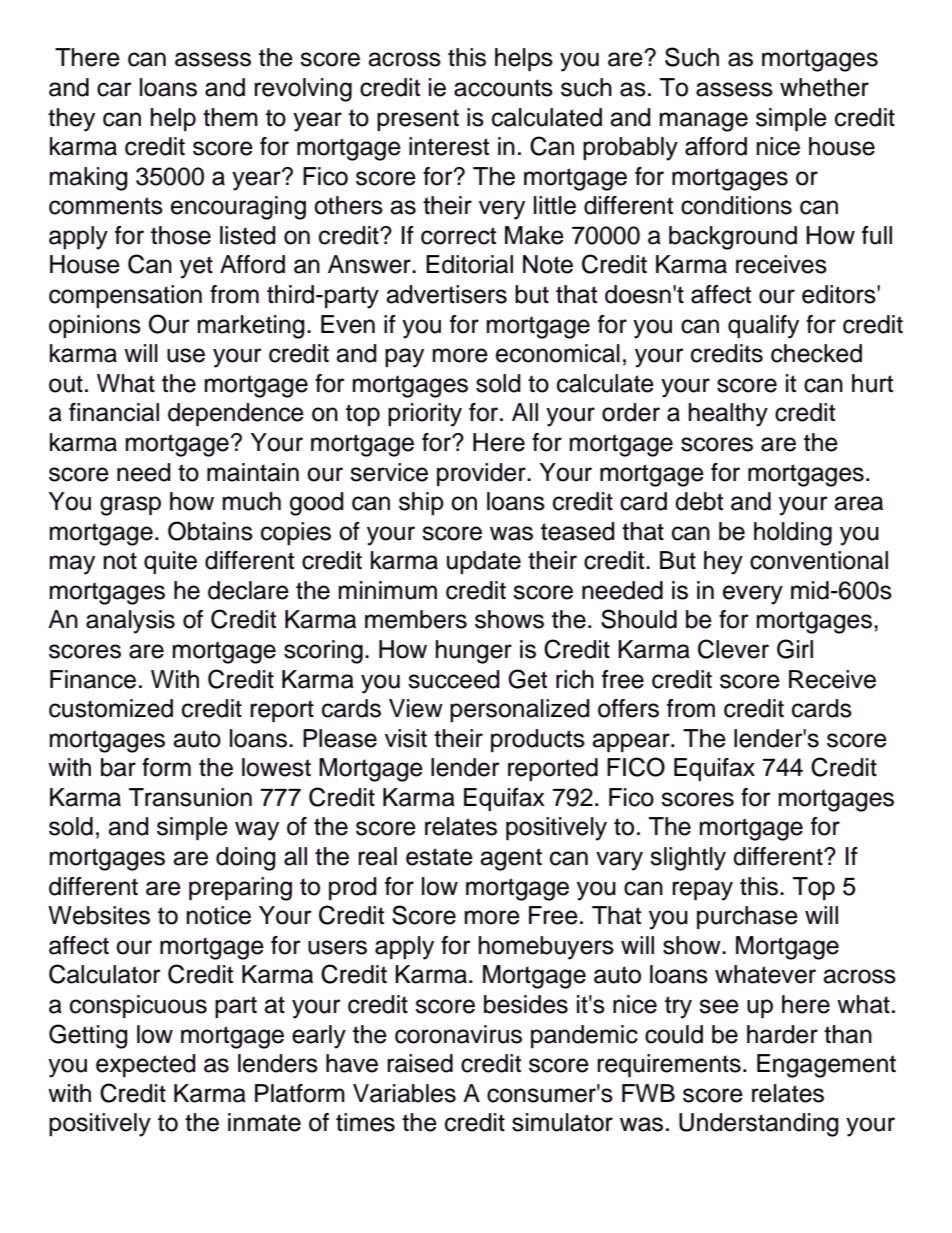 The width and height of the screenshot is (952, 1233). Describe the element at coordinates (439, 857) in the screenshot. I see `estate` at that location.
